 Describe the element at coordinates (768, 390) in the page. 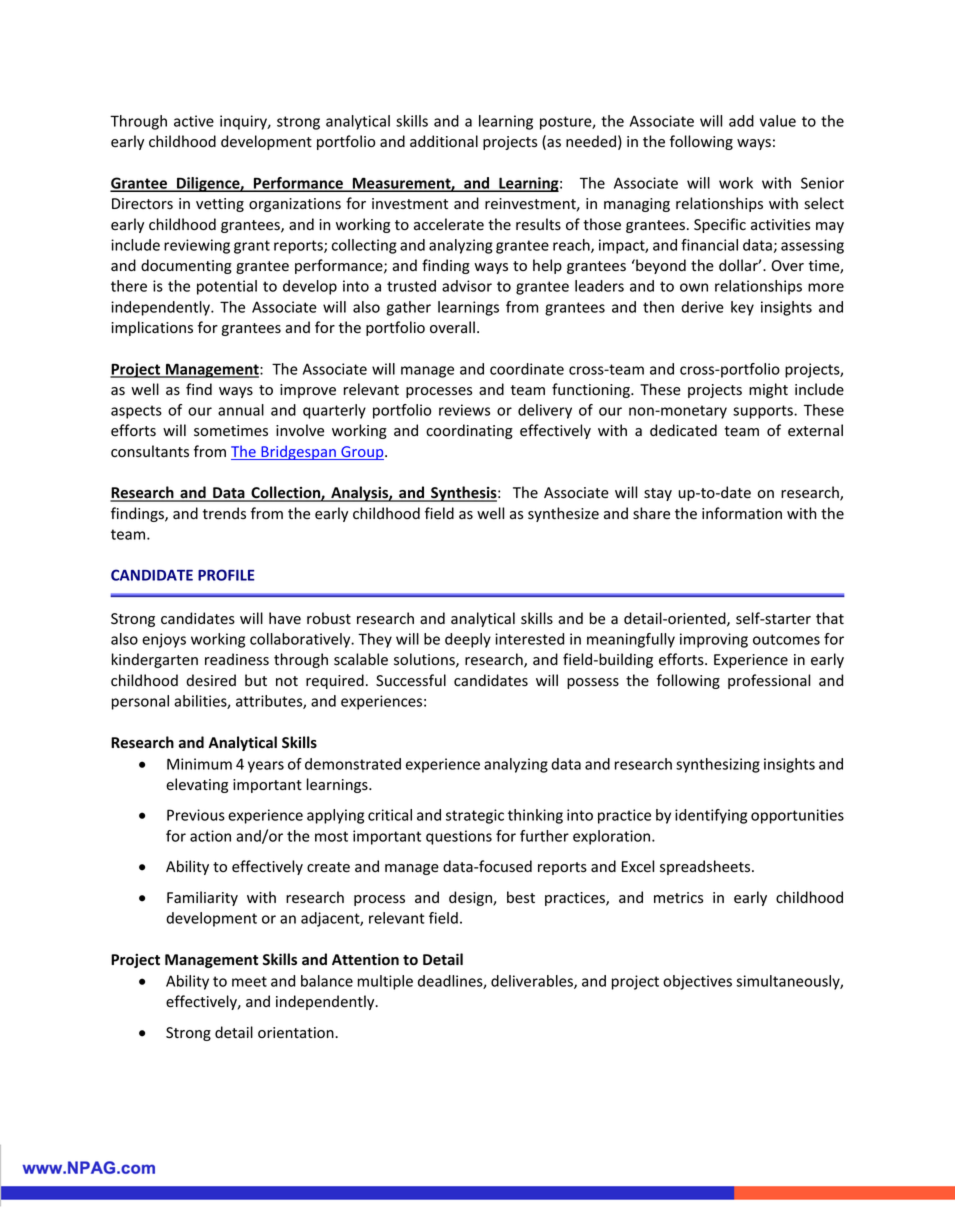

I see `might` at that location.
